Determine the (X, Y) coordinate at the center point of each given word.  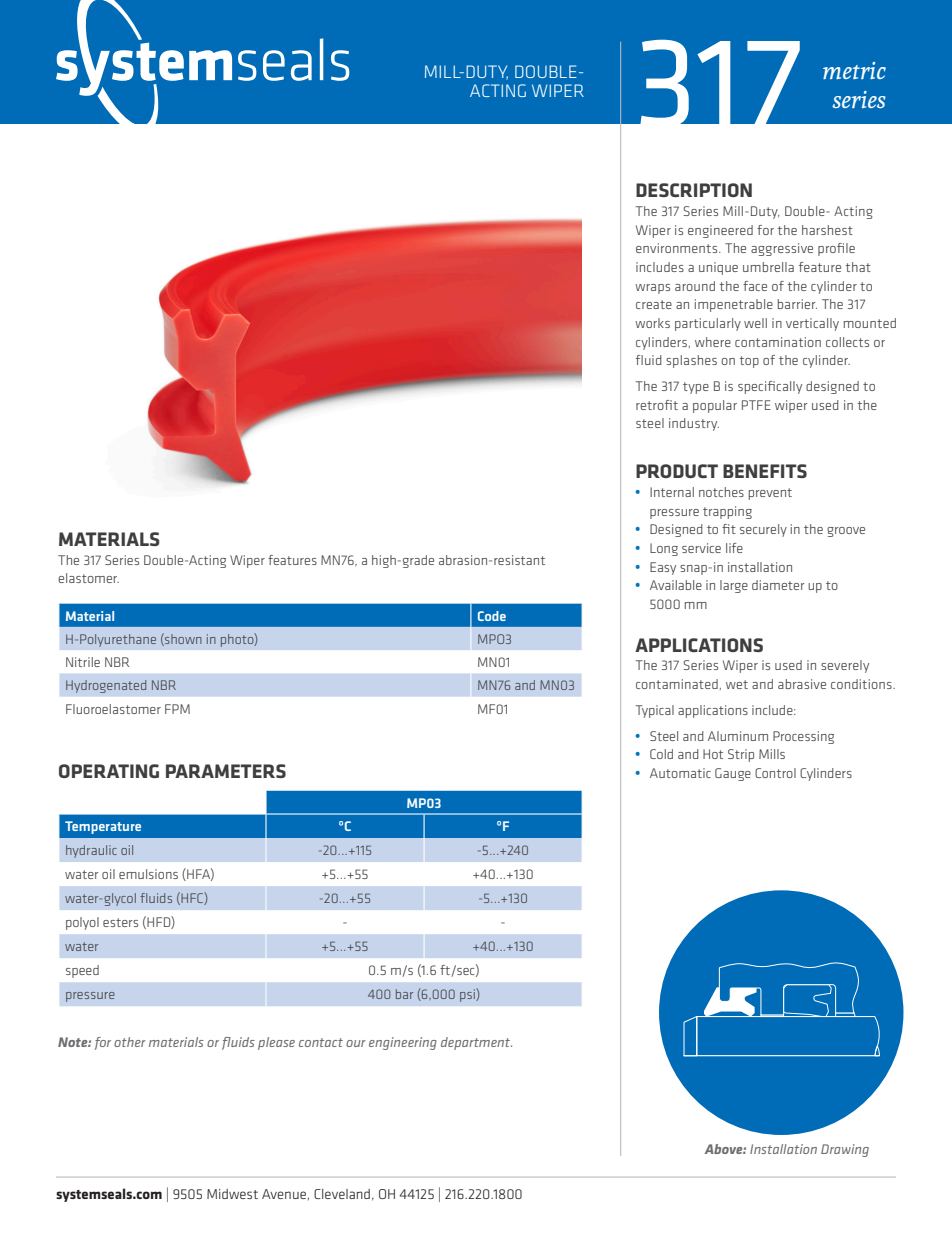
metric (854, 70)
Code (492, 616)
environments (678, 248)
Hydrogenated (106, 686)
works (652, 323)
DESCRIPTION (694, 190)
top (749, 362)
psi (468, 995)
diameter (778, 585)
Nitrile (83, 662)
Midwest (232, 1194)
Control (775, 773)
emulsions (148, 874)
